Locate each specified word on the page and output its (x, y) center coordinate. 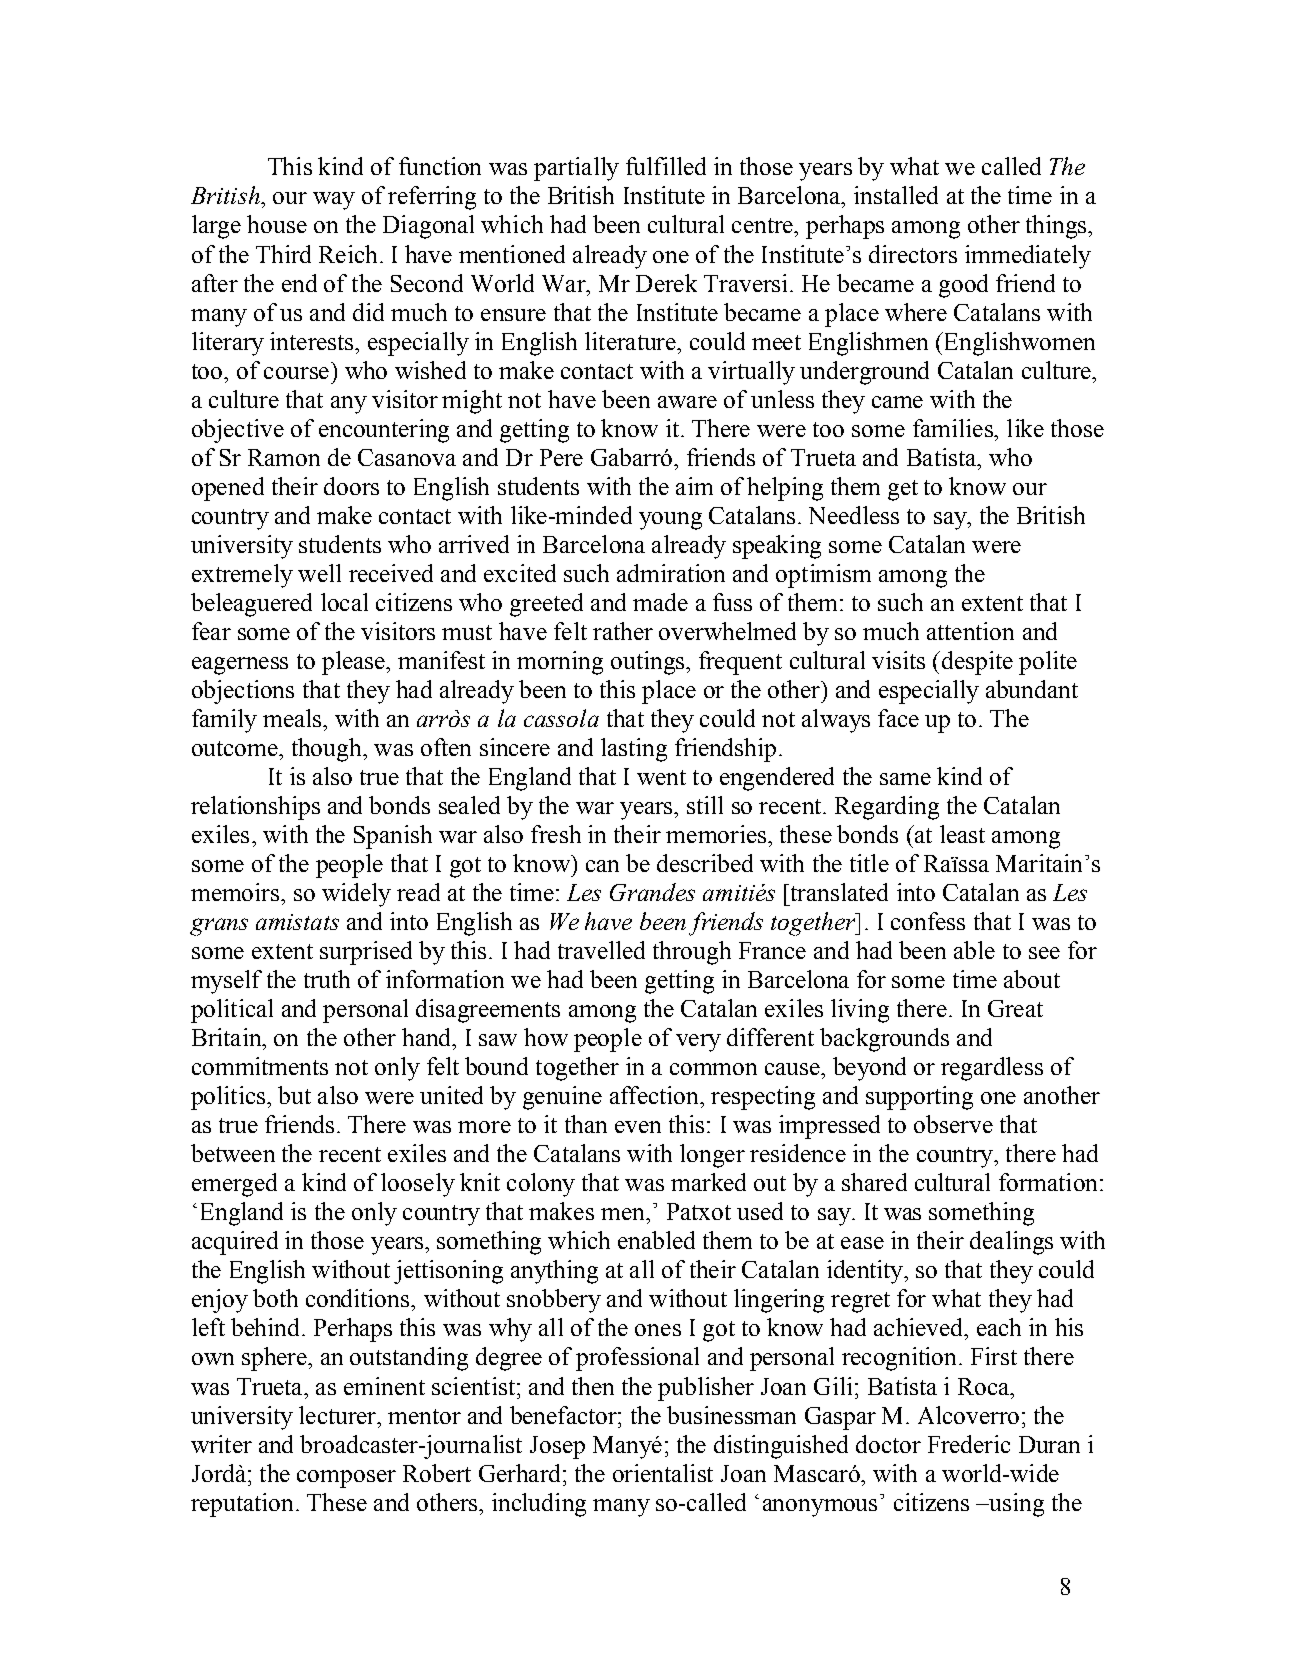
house (277, 224)
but (294, 1095)
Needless (854, 515)
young (670, 521)
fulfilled (666, 166)
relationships (255, 808)
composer (346, 1479)
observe (953, 1124)
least (962, 834)
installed (896, 195)
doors (351, 486)
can (602, 866)
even (638, 1127)
